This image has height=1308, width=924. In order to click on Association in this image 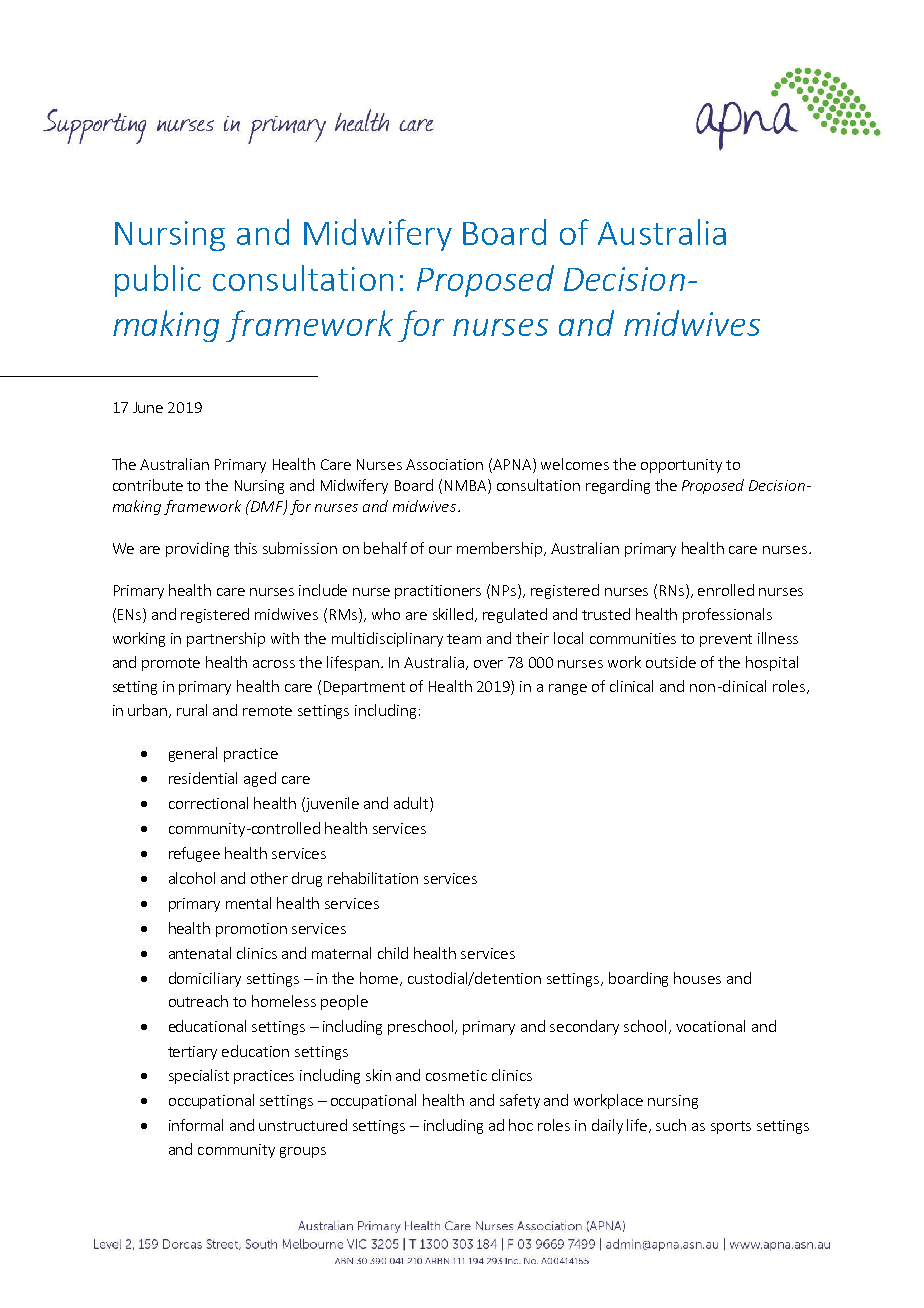, I will do `click(444, 464)`.
